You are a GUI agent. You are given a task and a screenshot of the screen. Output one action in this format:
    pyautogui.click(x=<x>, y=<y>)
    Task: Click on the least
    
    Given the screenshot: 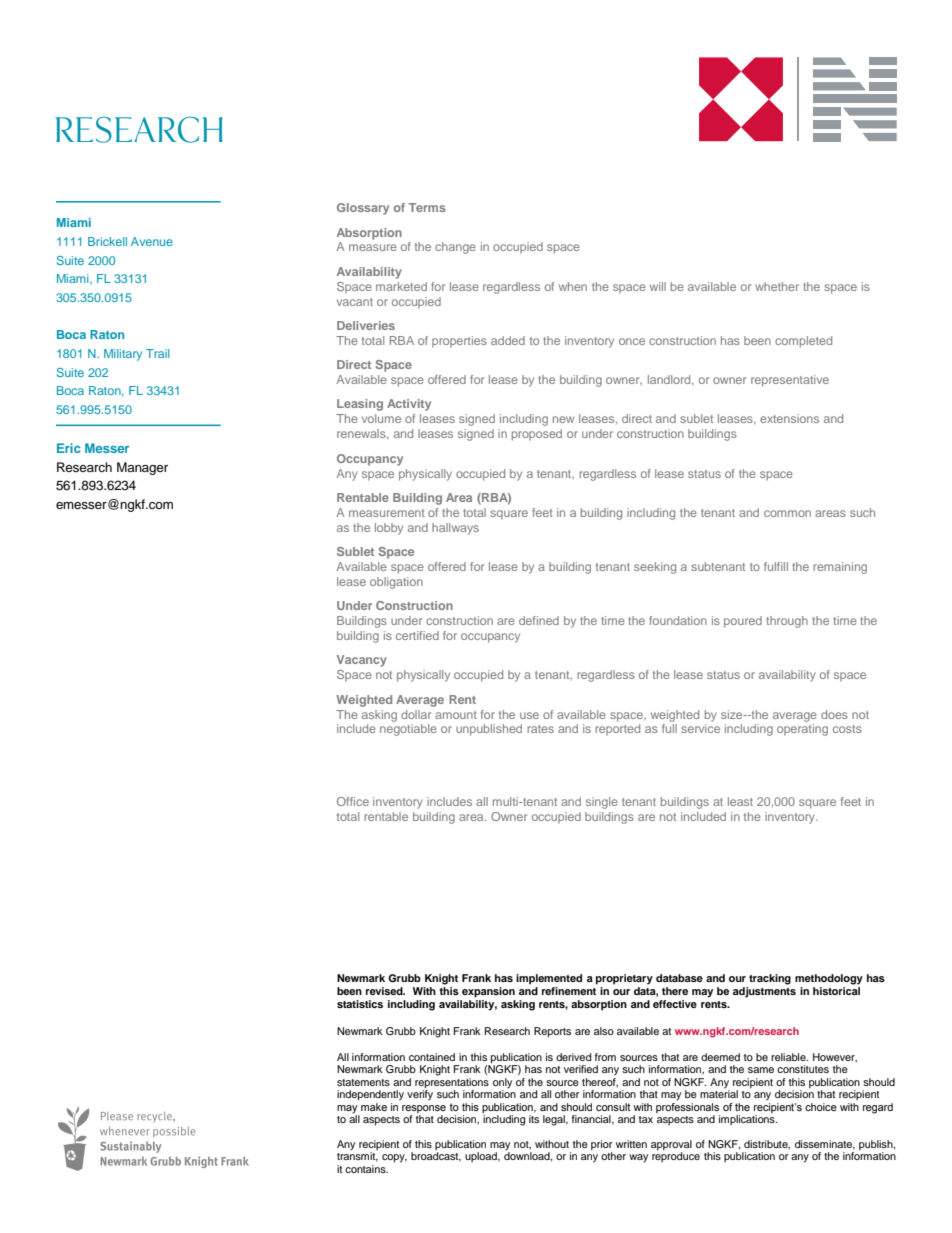 What is the action you would take?
    pyautogui.click(x=740, y=801)
